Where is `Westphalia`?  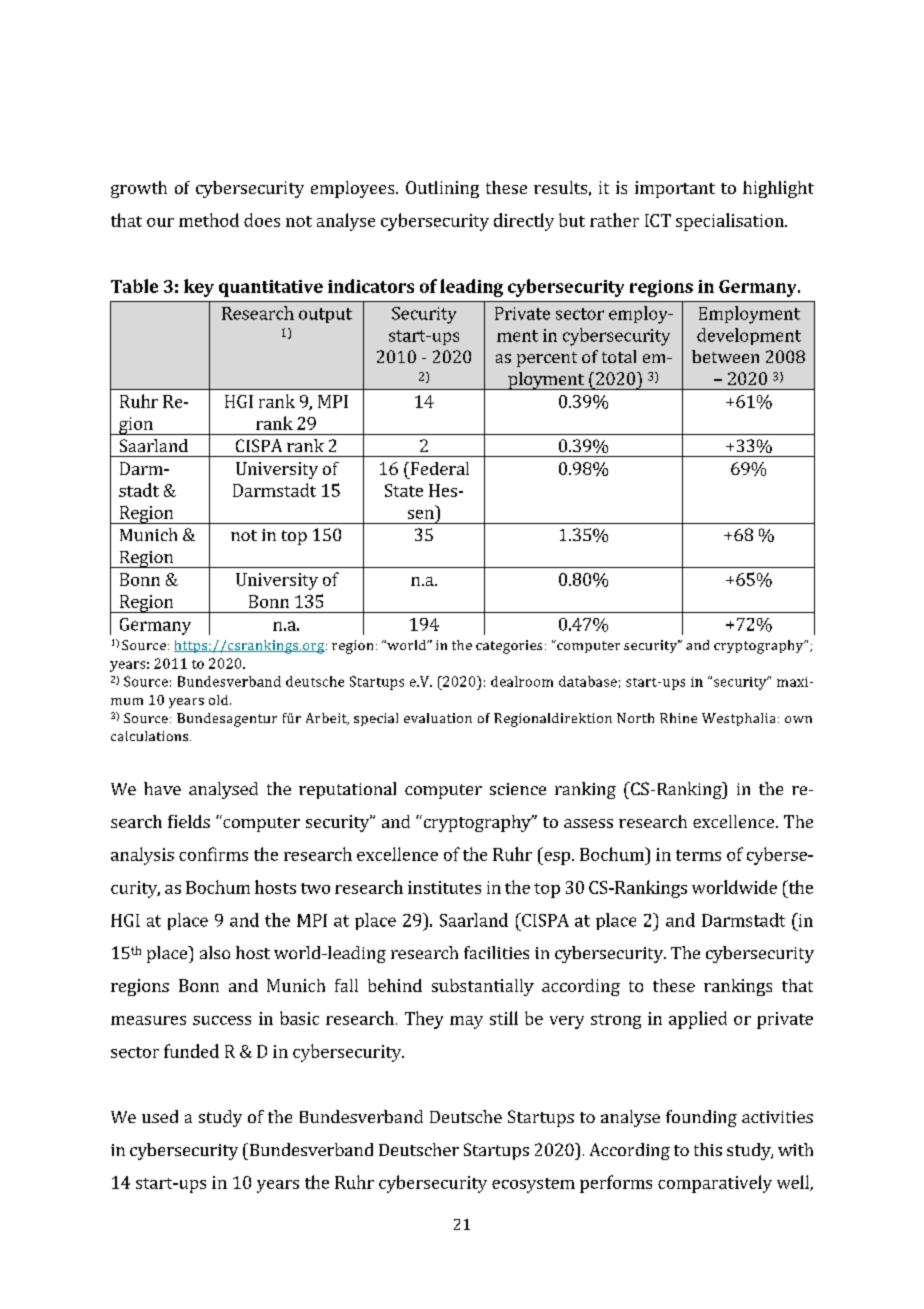
Westphalia is located at coordinates (738, 719).
